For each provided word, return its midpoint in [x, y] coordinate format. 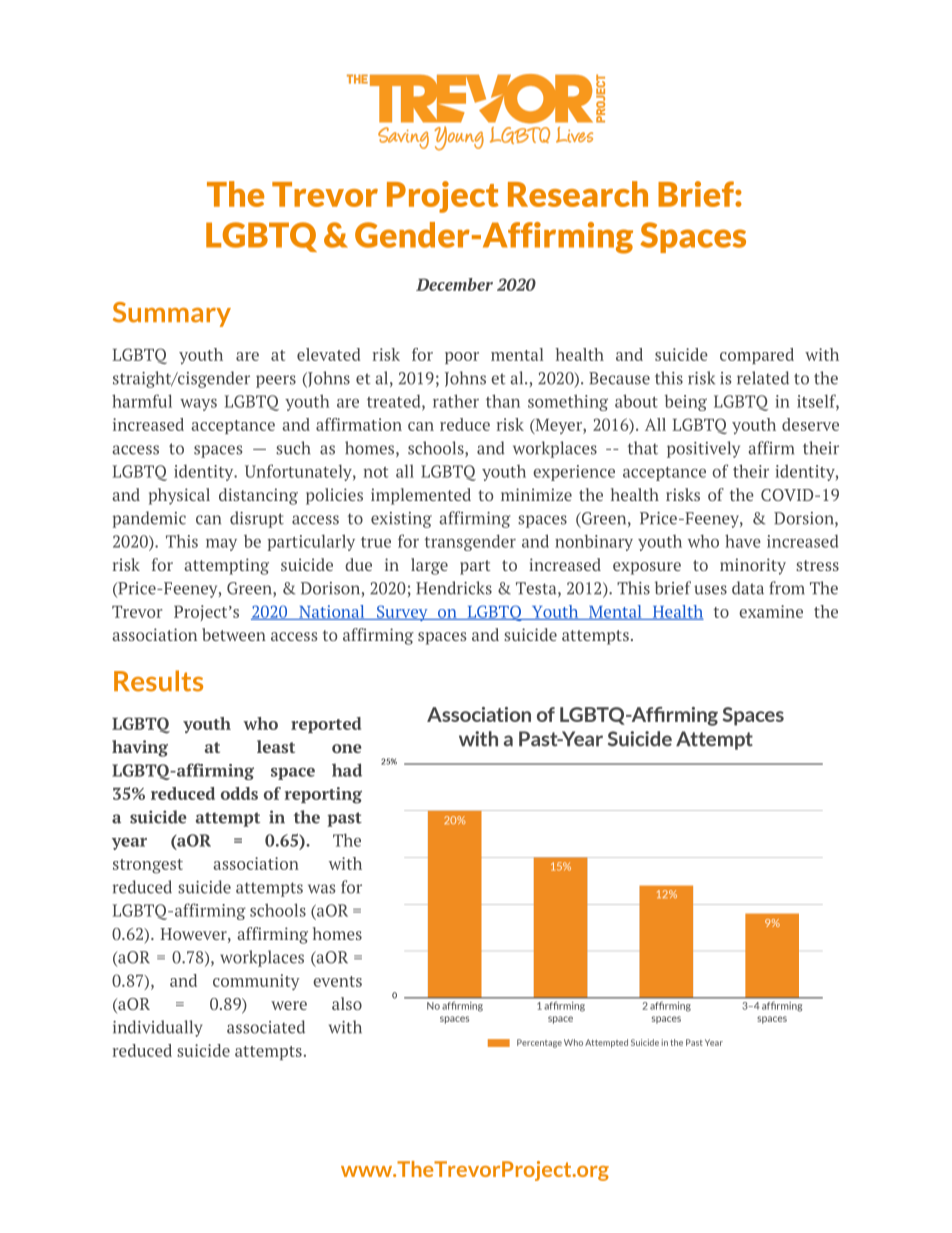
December [454, 284]
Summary [172, 314]
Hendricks [454, 588]
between [234, 634]
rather [456, 401]
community [256, 982]
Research [578, 194]
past [344, 819]
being [685, 402]
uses [710, 590]
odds [239, 793]
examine [771, 611]
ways [198, 405]
